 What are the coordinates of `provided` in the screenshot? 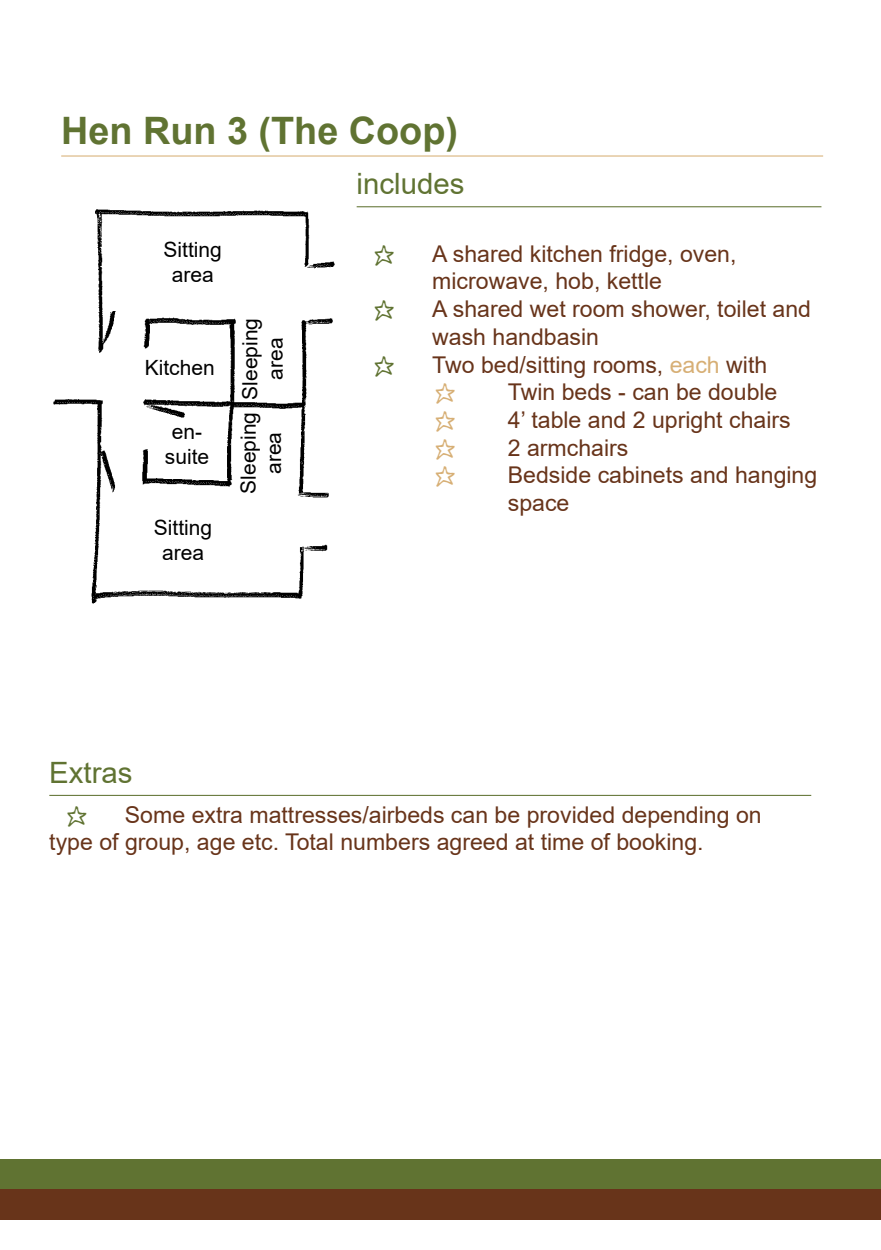 It's located at (571, 817).
